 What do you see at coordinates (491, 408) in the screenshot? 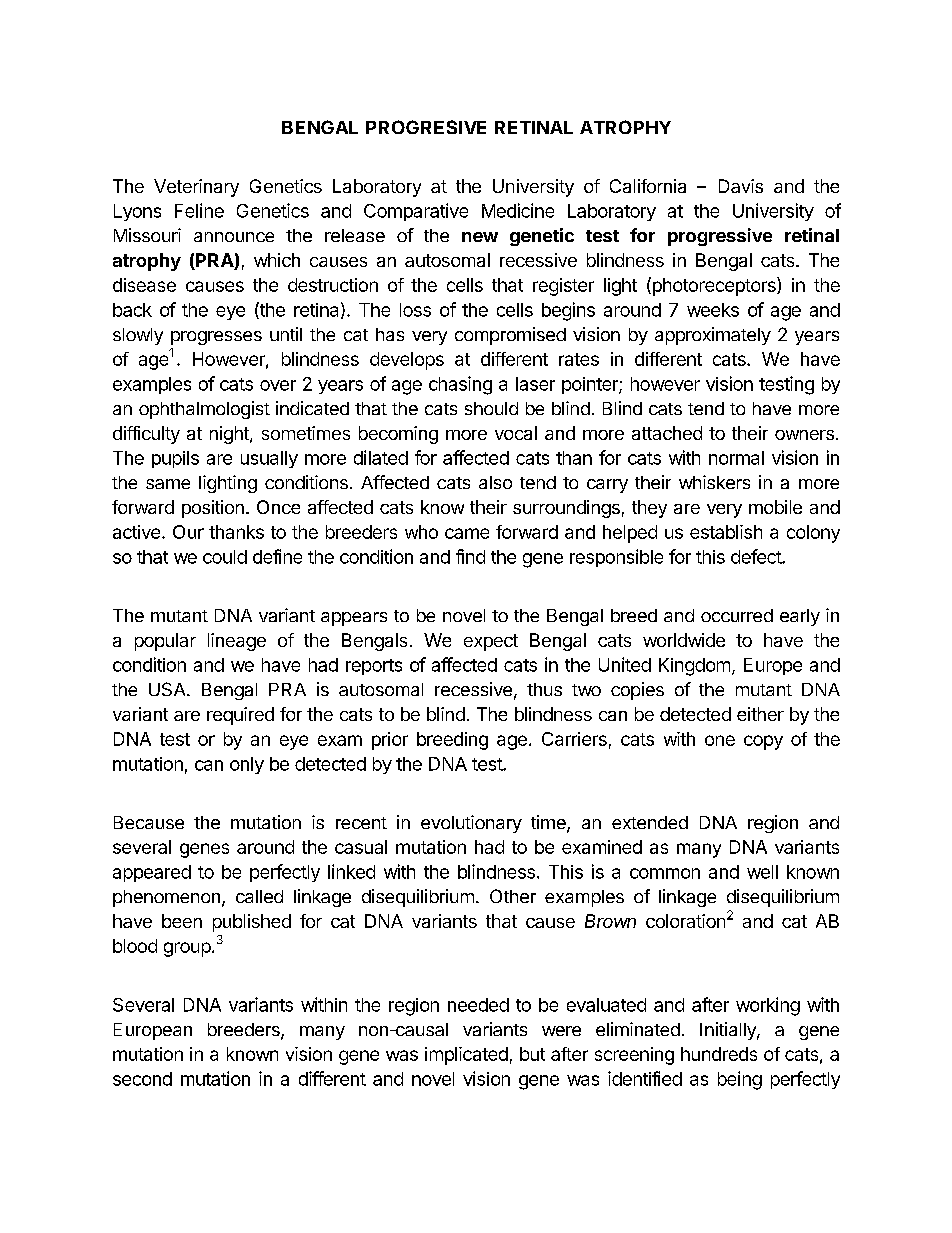
I see `should` at bounding box center [491, 408].
